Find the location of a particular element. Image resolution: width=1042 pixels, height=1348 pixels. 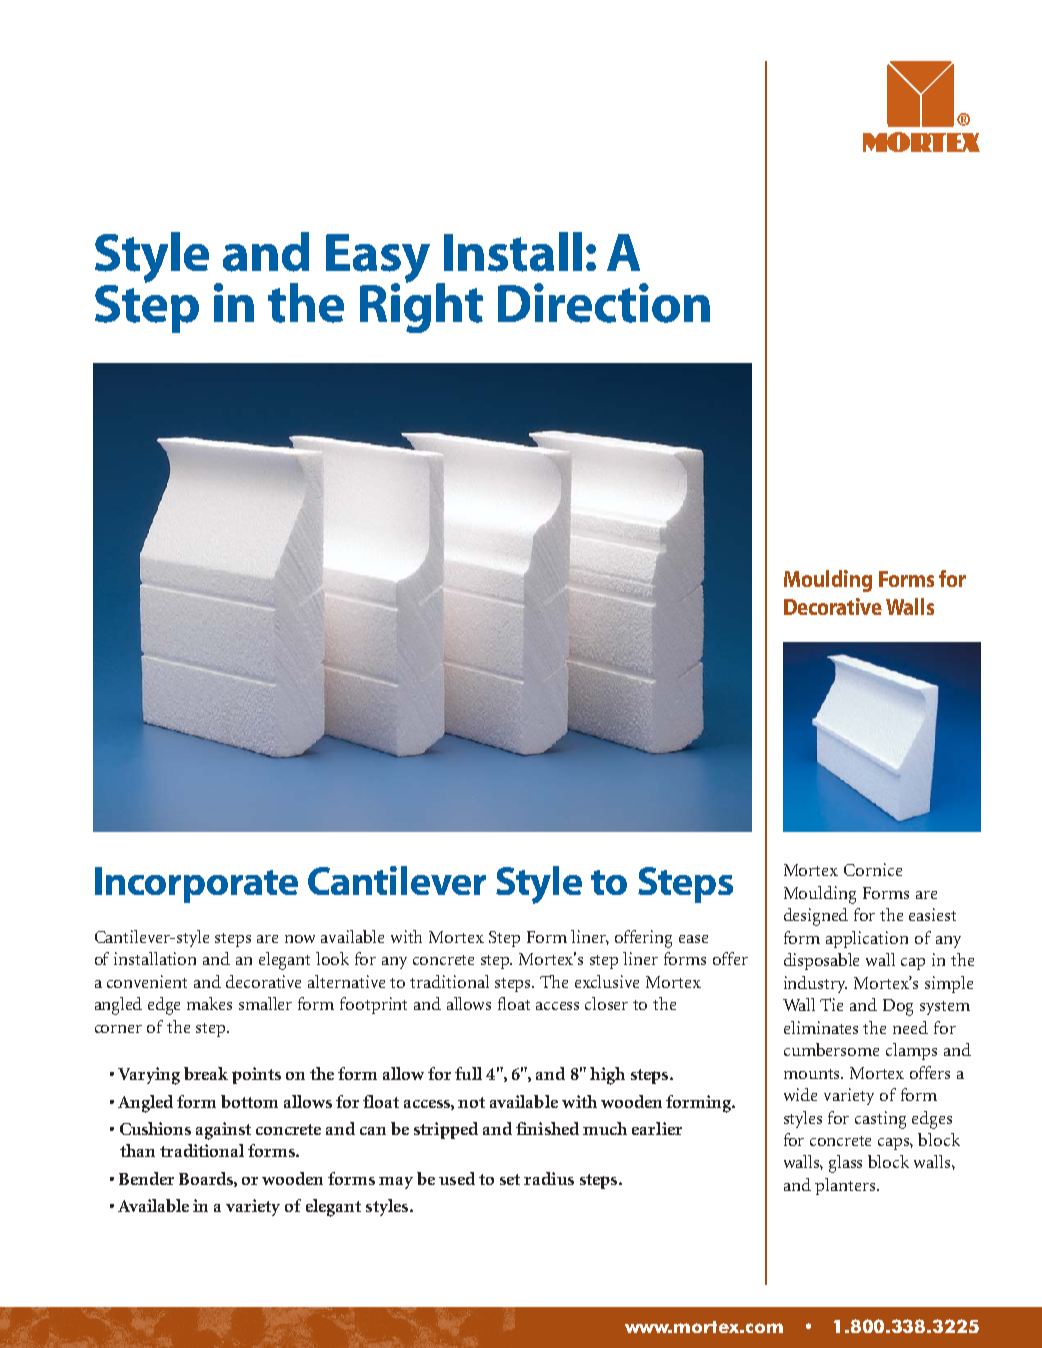

Right is located at coordinates (421, 307).
